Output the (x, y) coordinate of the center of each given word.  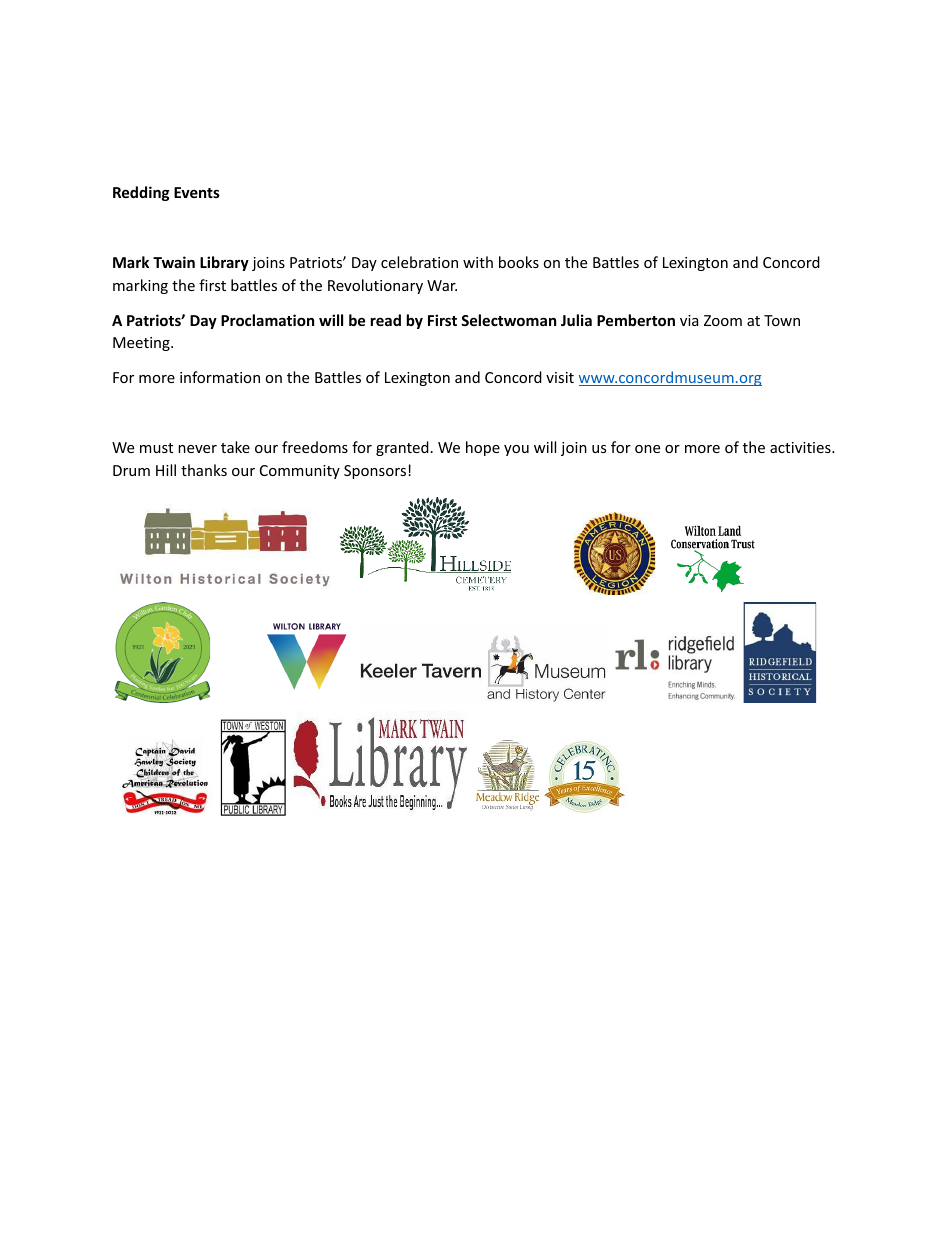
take (235, 447)
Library (224, 263)
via (689, 320)
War (442, 285)
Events (197, 192)
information (220, 377)
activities (801, 447)
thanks (204, 470)
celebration (419, 262)
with (478, 262)
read (385, 320)
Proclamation (267, 320)
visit (560, 377)
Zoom (723, 320)
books (519, 262)
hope (483, 448)
